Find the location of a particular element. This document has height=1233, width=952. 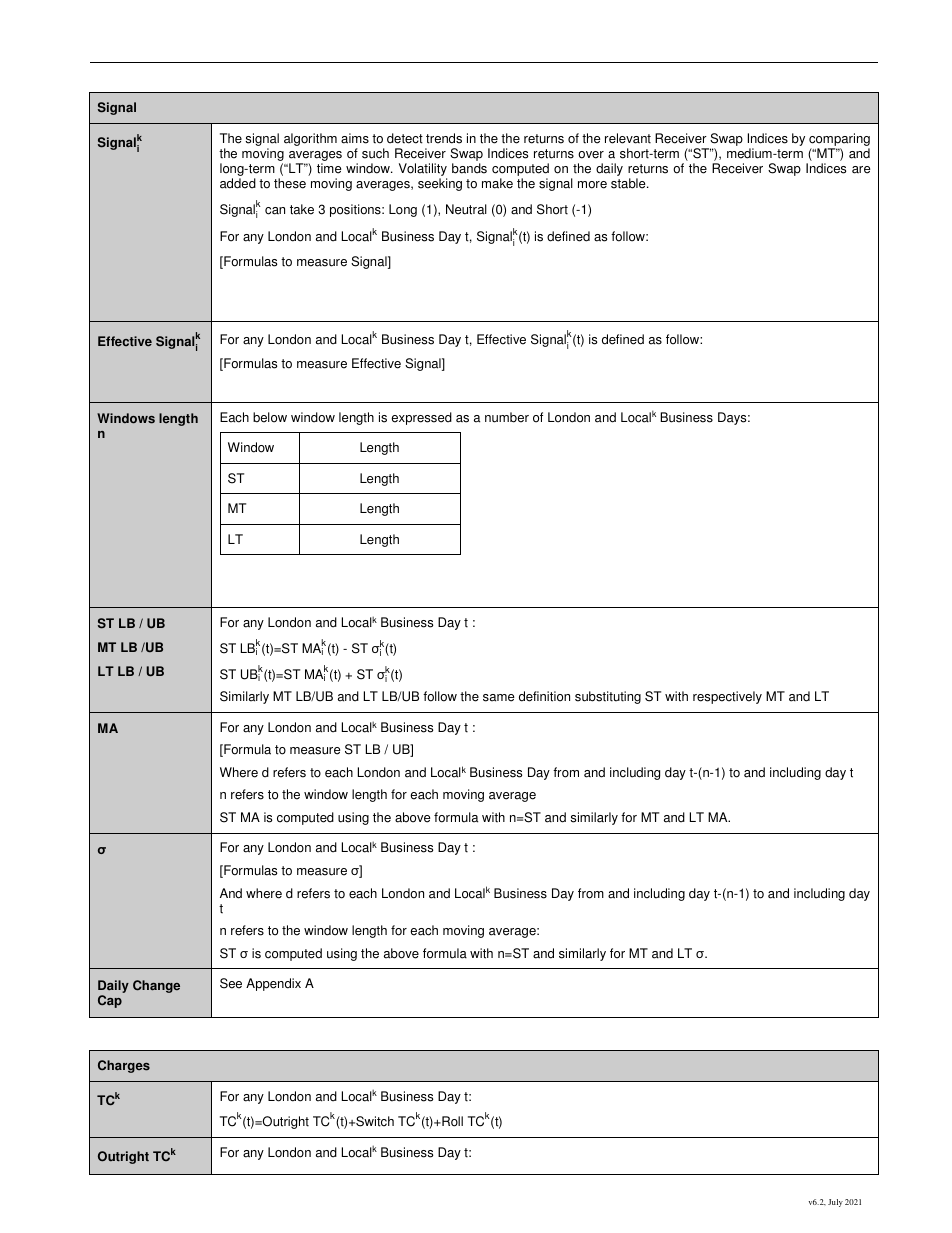

same is located at coordinates (498, 698).
